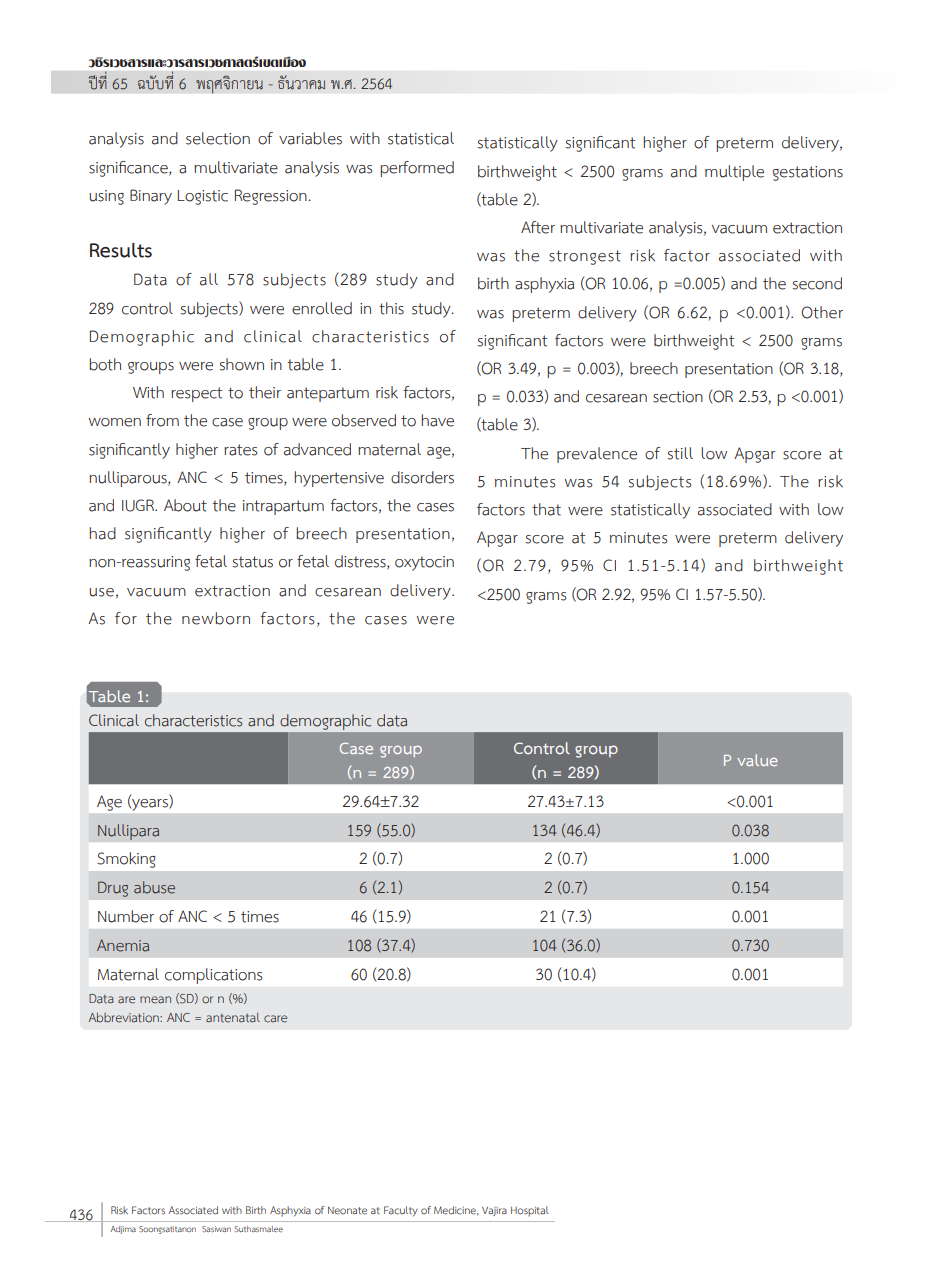  I want to click on Logistic, so click(203, 197).
